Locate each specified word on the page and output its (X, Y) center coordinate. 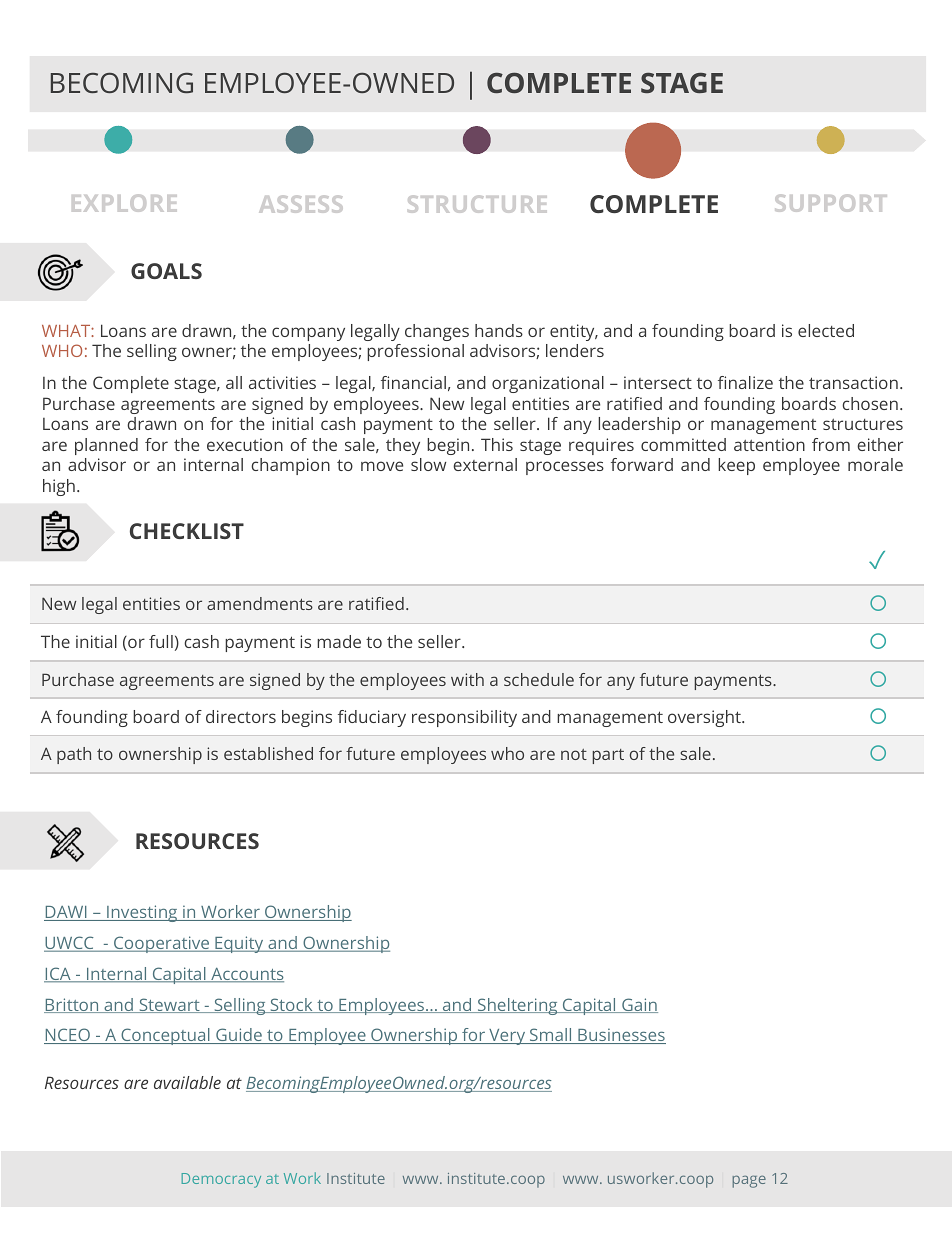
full (161, 641)
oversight (705, 718)
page (749, 1181)
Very (507, 1037)
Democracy (221, 1180)
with (467, 679)
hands (499, 330)
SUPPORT (831, 203)
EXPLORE (124, 203)
